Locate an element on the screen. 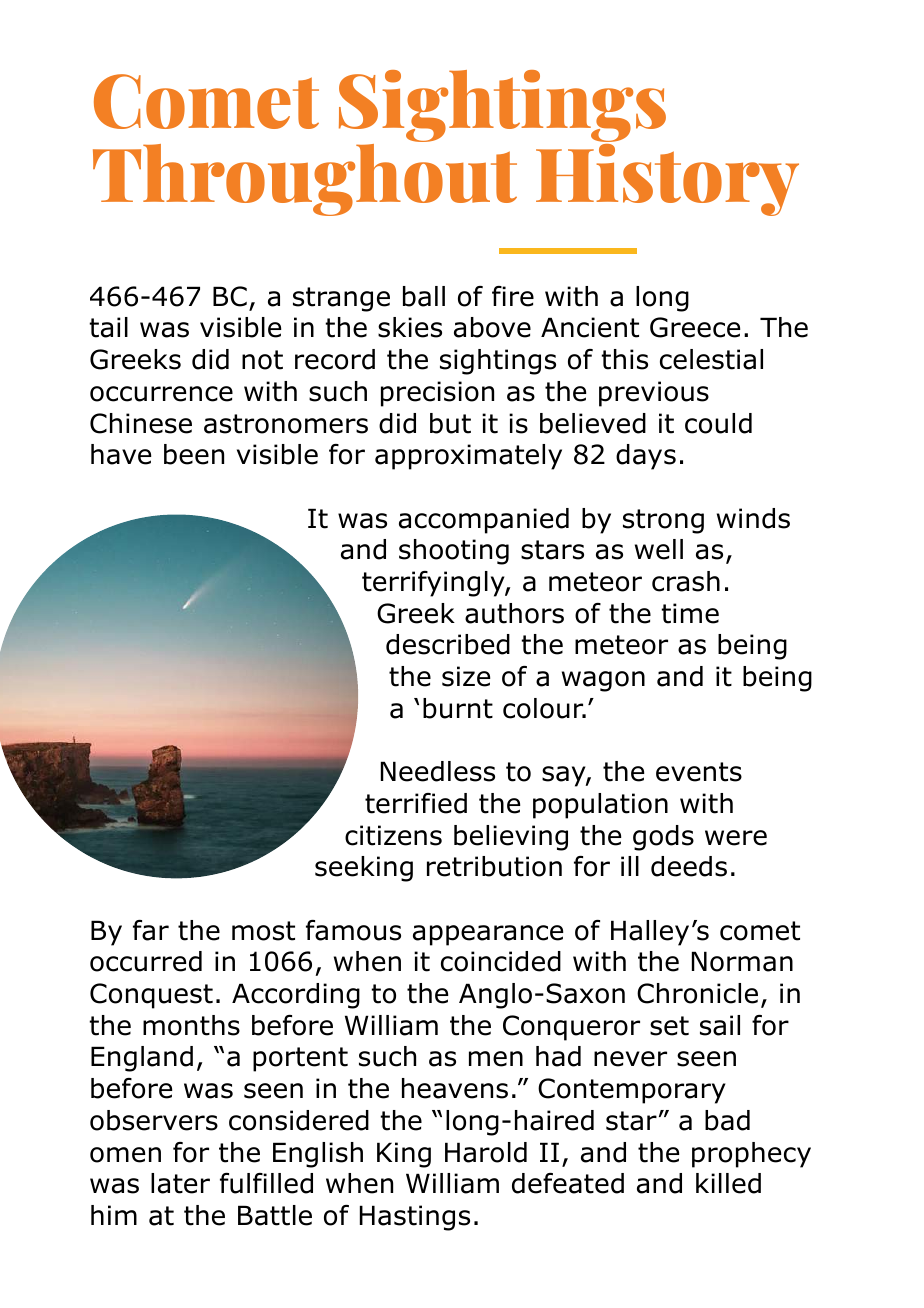 The image size is (924, 1308). wagon is located at coordinates (603, 681).
